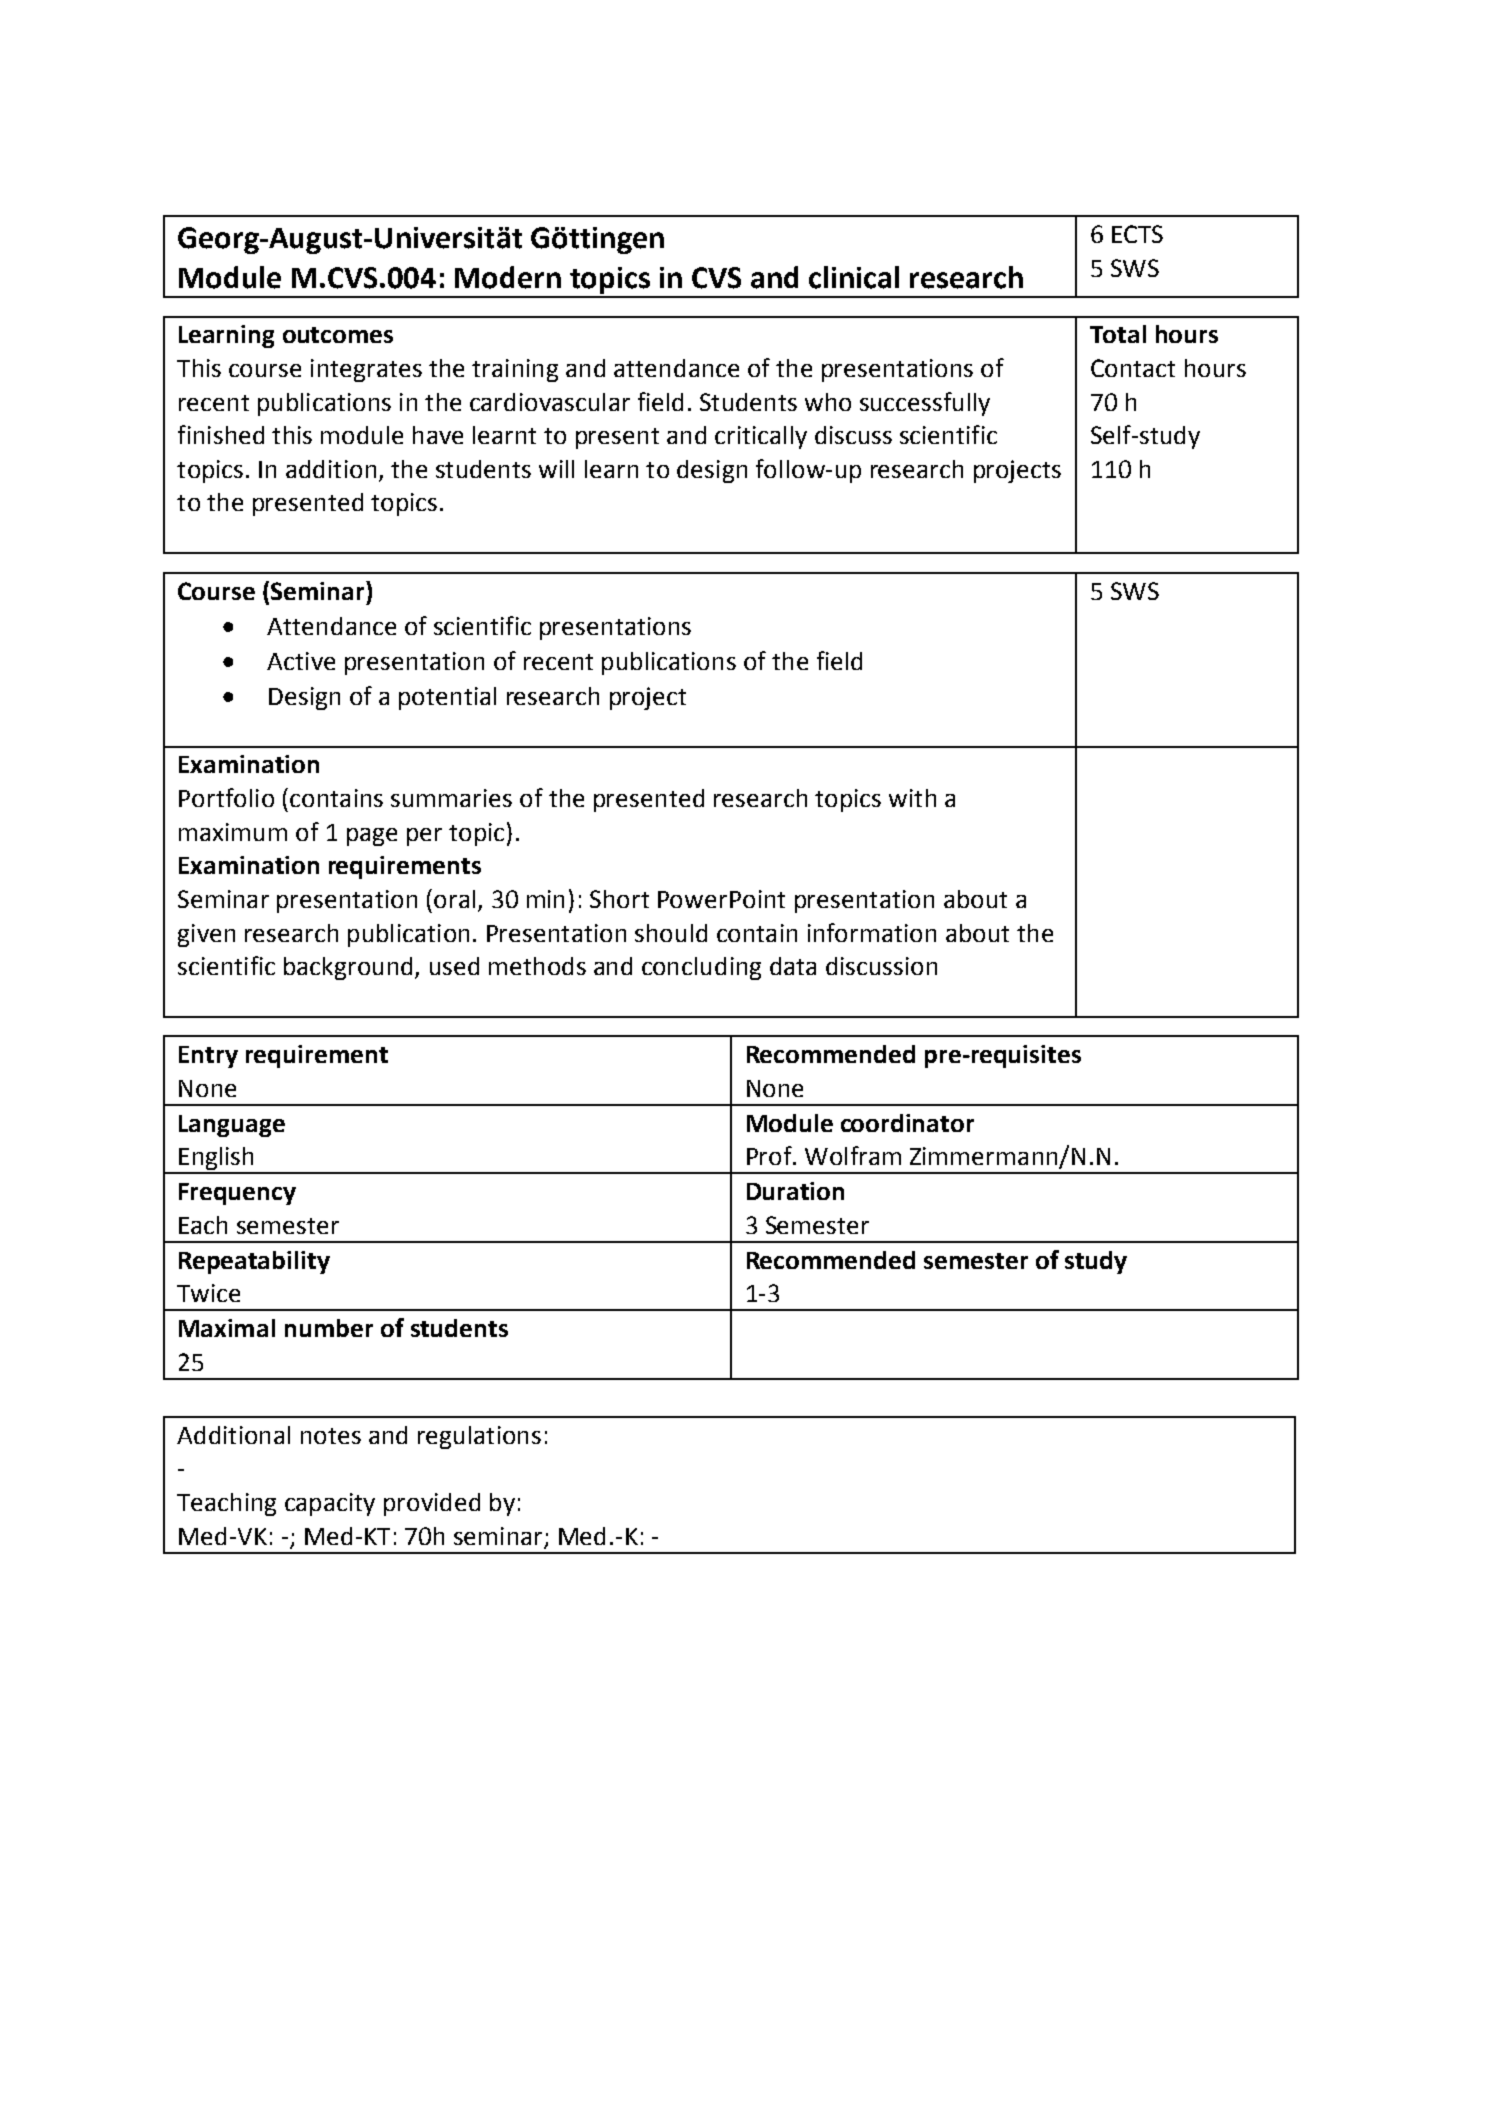 Image resolution: width=1490 pixels, height=2108 pixels. I want to click on Prof, so click(770, 1155).
